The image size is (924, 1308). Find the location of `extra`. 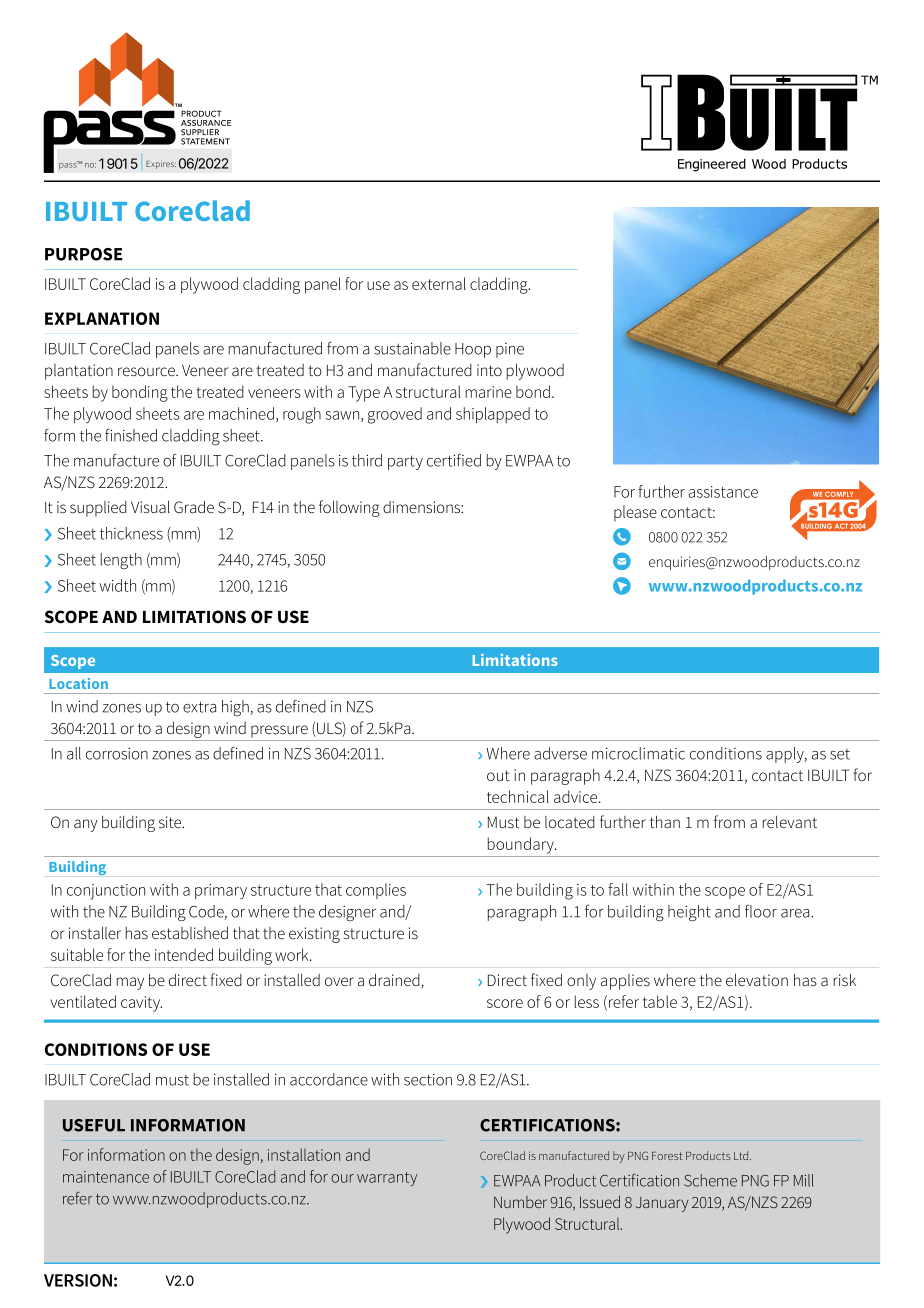

extra is located at coordinates (199, 707).
